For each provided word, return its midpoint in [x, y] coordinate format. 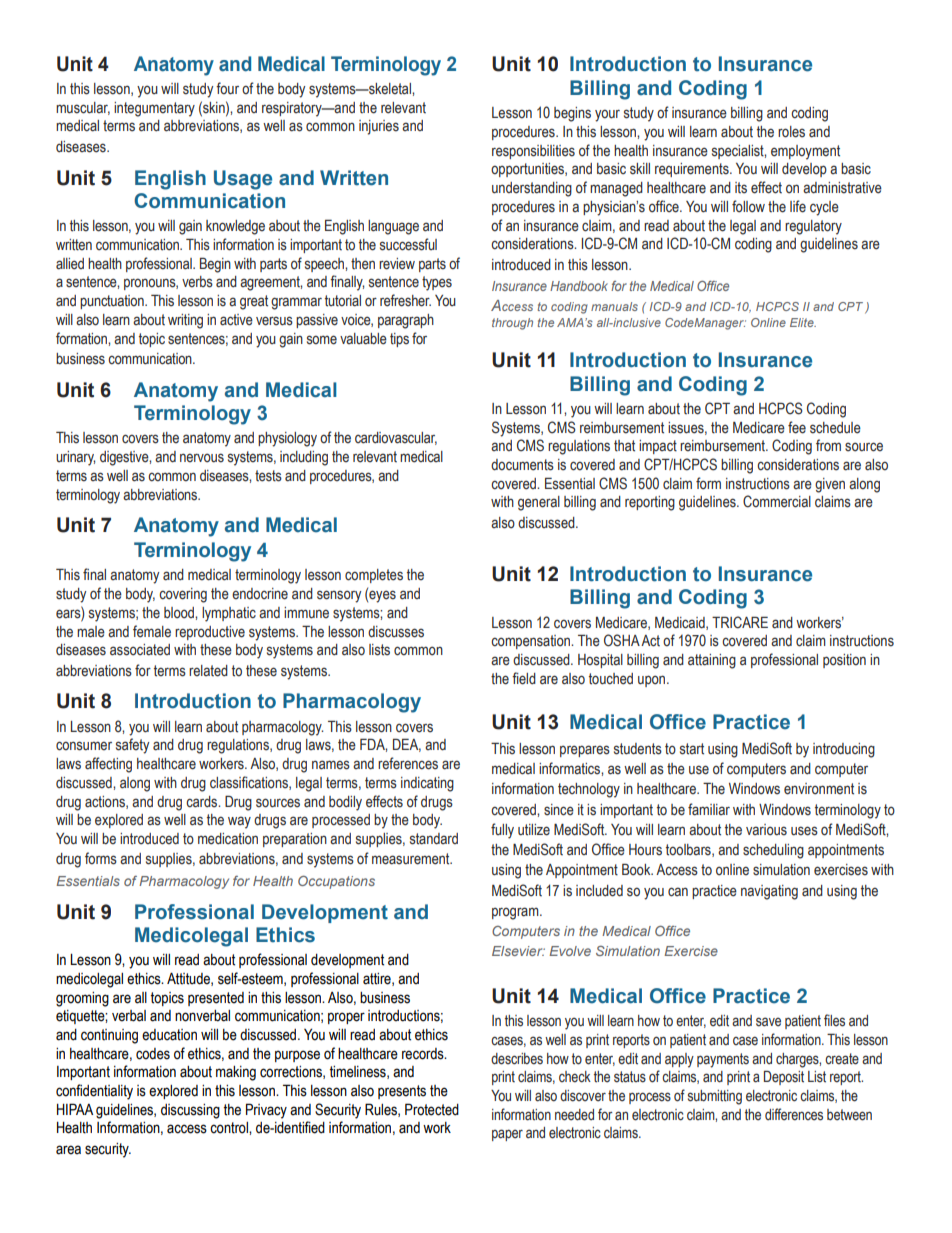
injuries [379, 127]
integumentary [154, 109]
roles [791, 132]
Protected [432, 1109]
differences [794, 1114]
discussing [190, 1111]
